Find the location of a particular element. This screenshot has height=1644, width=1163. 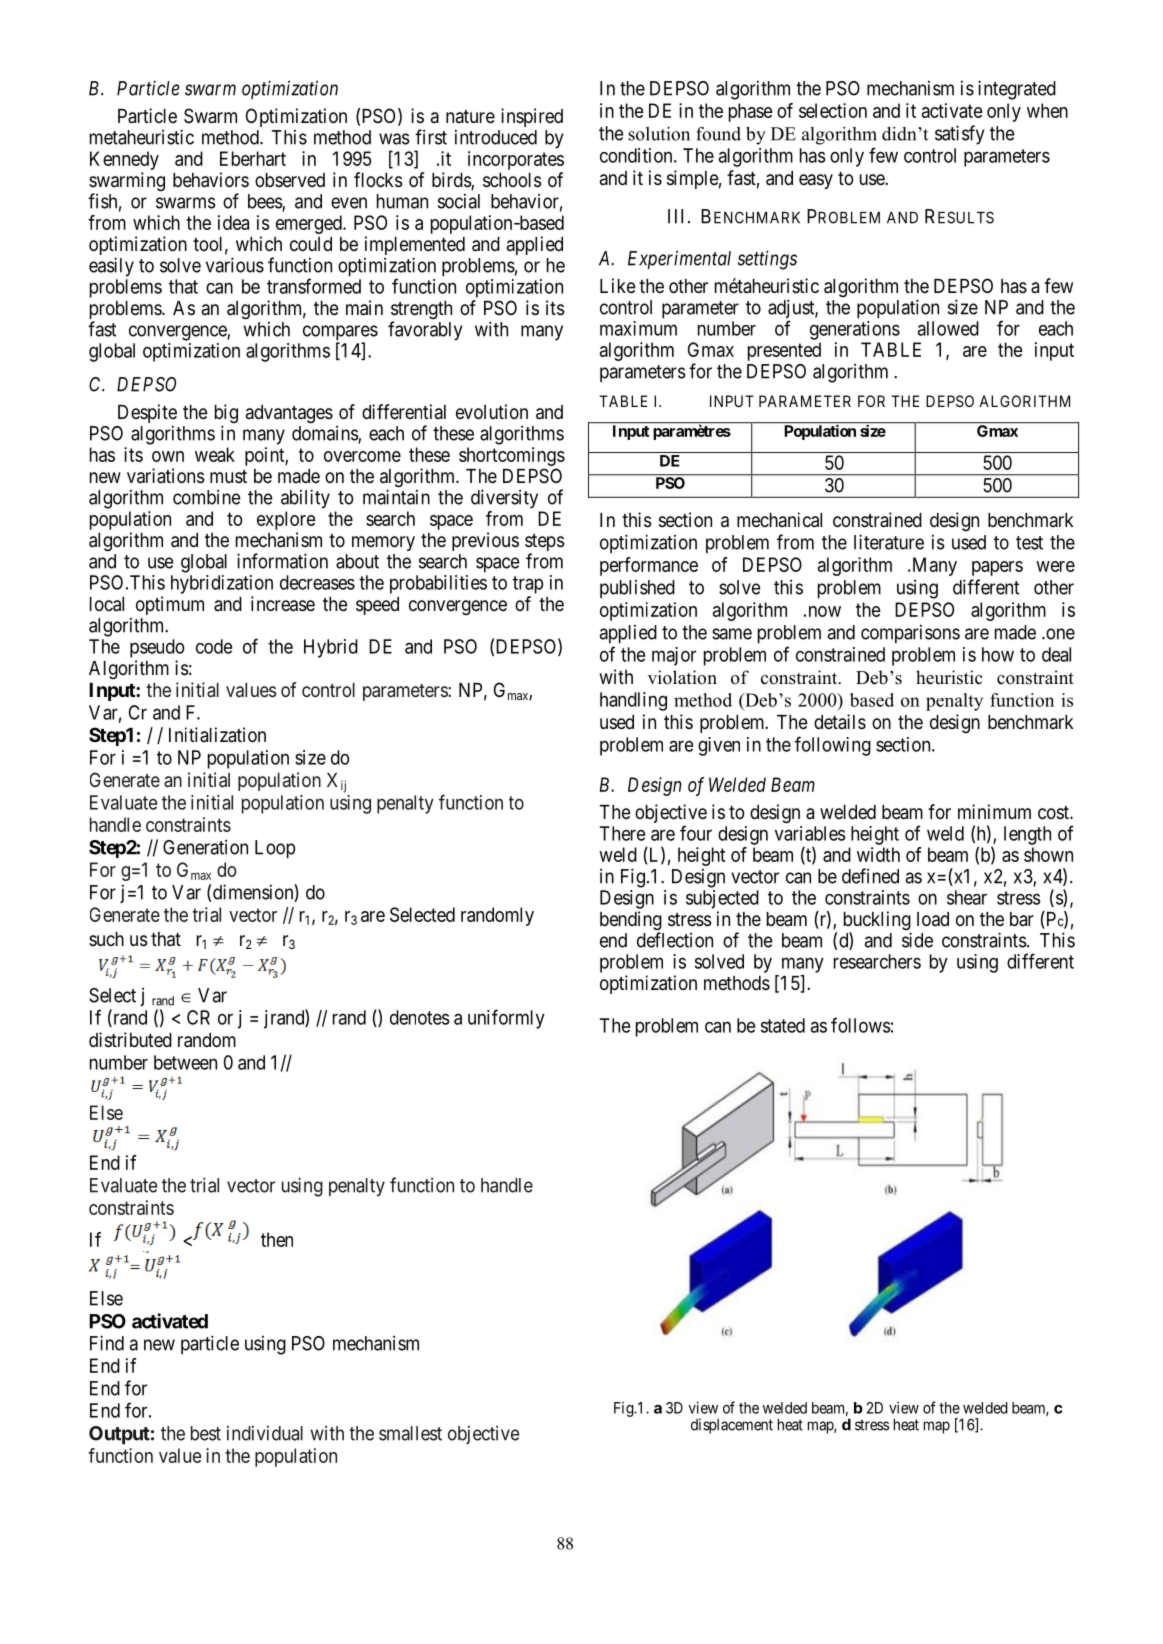

inspired is located at coordinates (532, 117).
